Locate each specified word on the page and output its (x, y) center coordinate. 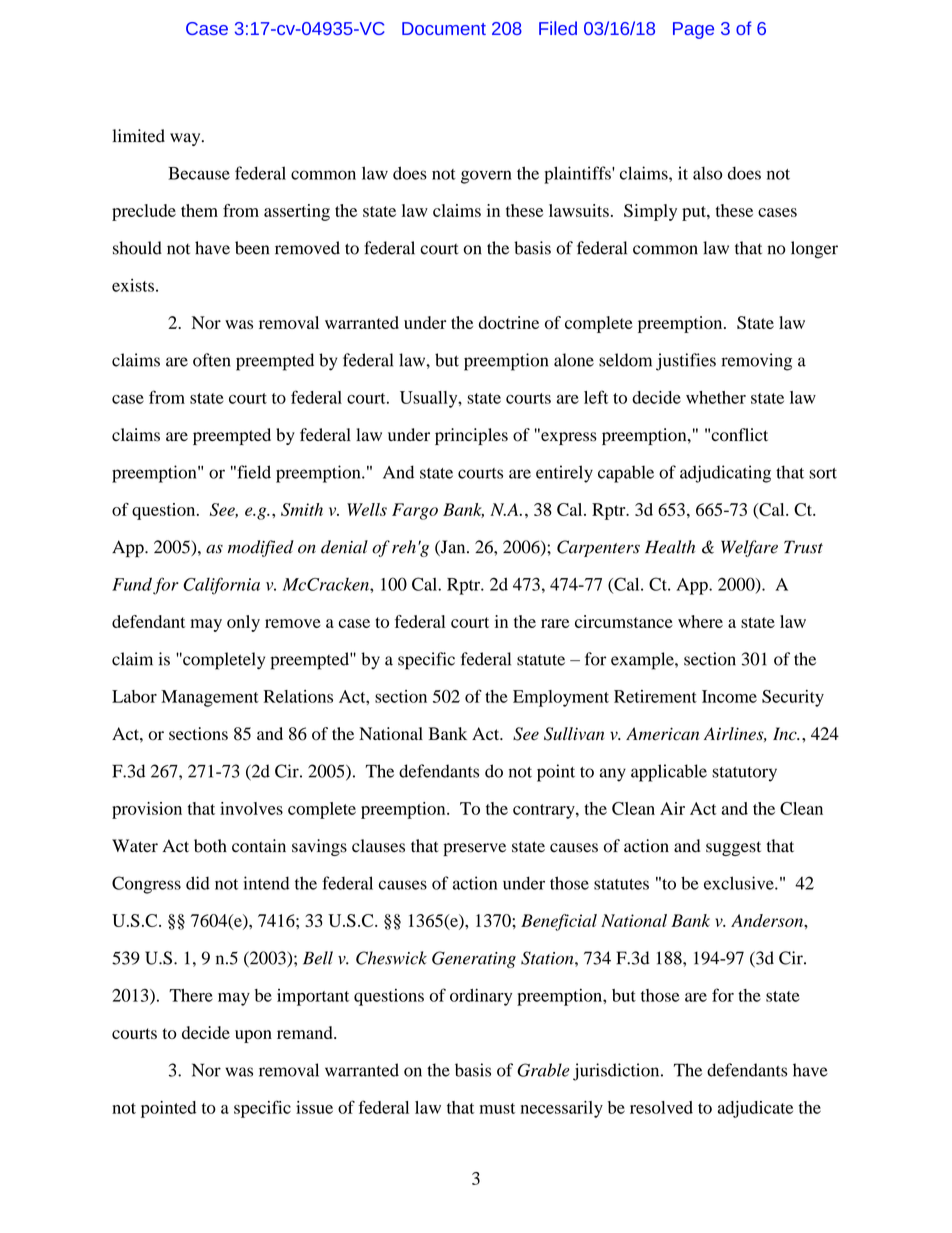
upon (253, 1036)
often (212, 360)
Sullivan (574, 734)
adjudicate (755, 1109)
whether (716, 397)
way (186, 139)
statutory (744, 774)
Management (210, 698)
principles (471, 436)
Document (444, 28)
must (497, 1108)
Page (693, 30)
